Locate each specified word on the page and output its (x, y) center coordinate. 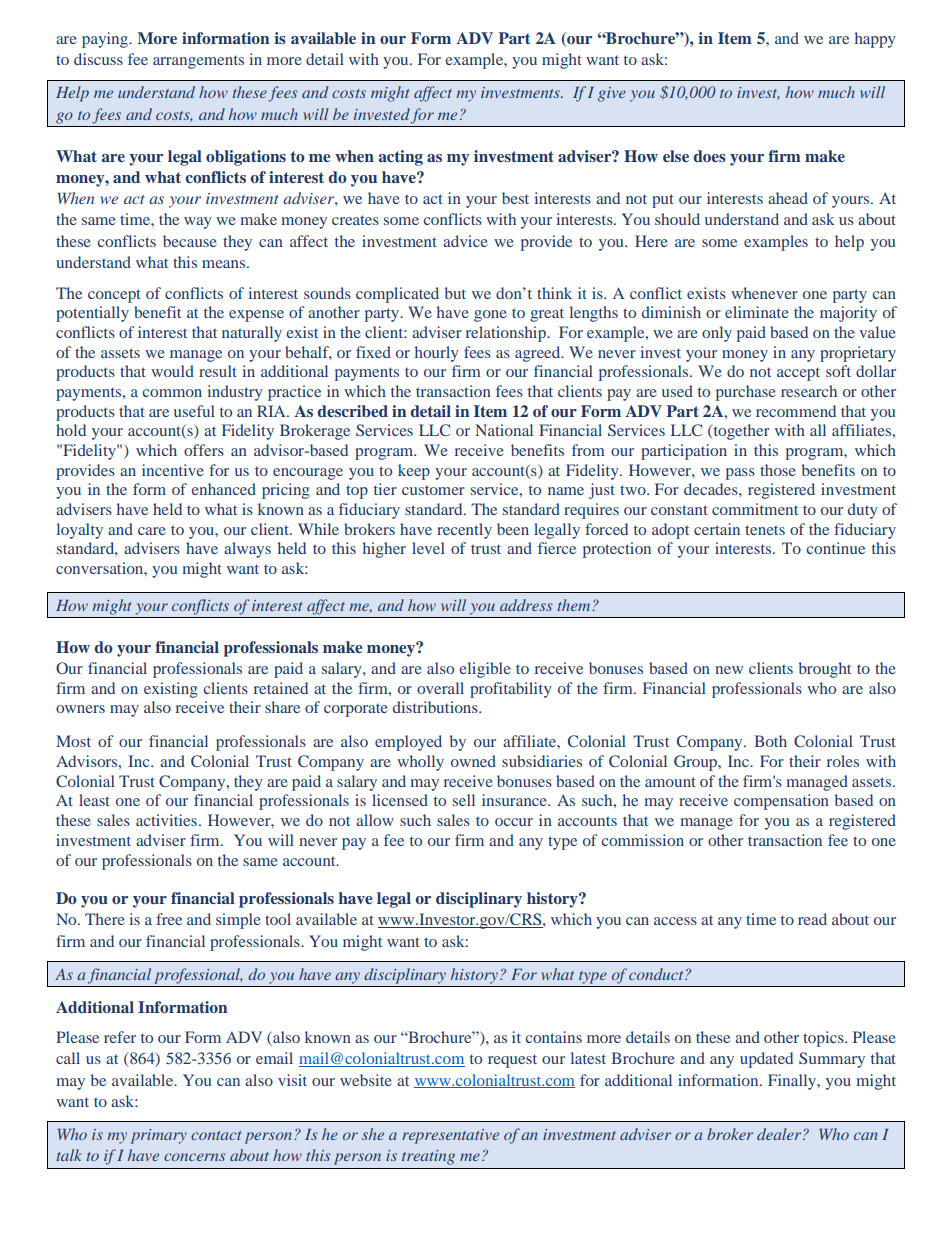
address (526, 605)
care (152, 531)
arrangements (198, 62)
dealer (780, 1134)
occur (514, 822)
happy (875, 40)
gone (490, 316)
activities (166, 820)
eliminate (757, 312)
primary (159, 1136)
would (172, 371)
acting (400, 158)
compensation (781, 802)
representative (450, 1136)
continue (835, 548)
